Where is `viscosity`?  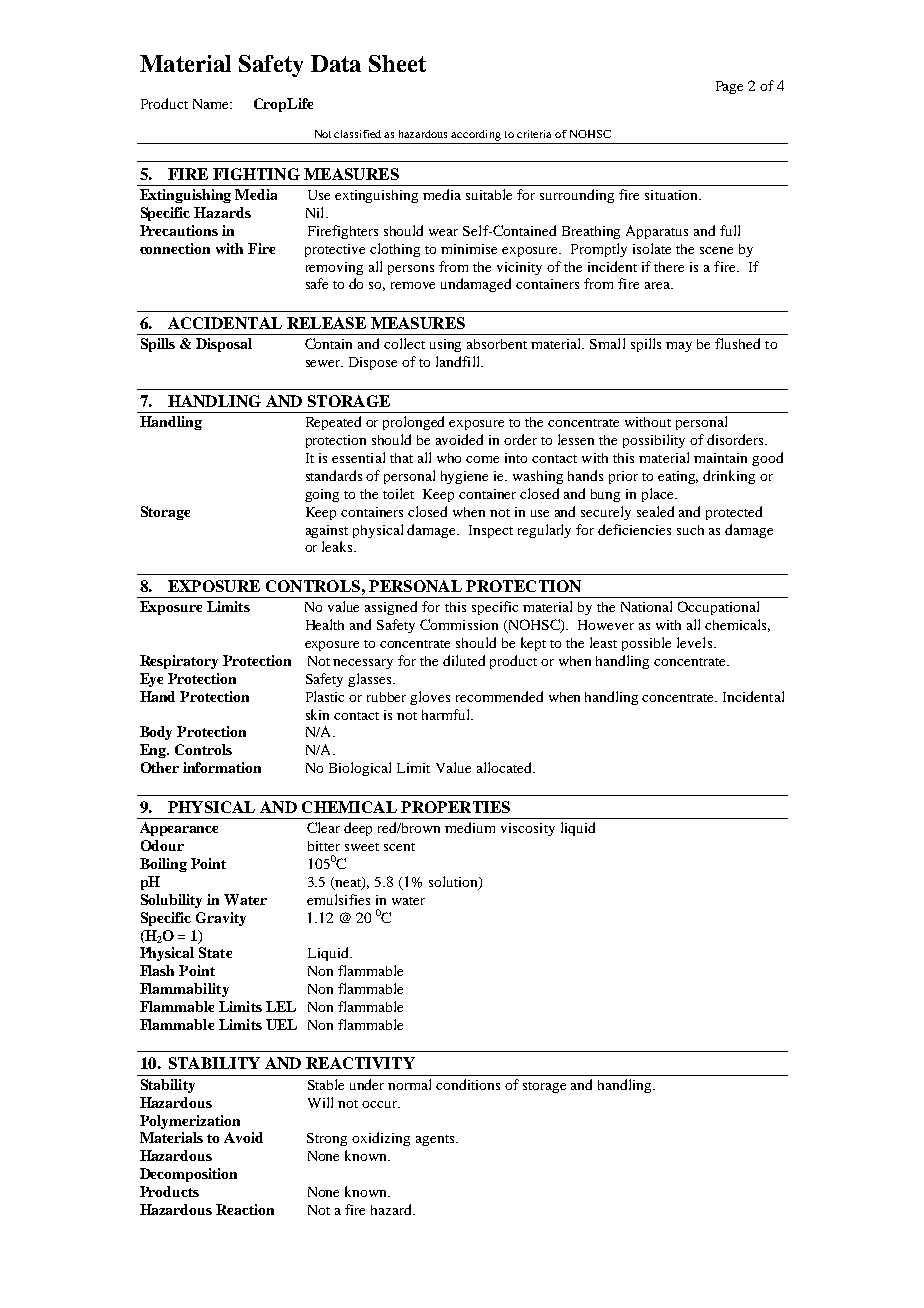 viscosity is located at coordinates (528, 829).
